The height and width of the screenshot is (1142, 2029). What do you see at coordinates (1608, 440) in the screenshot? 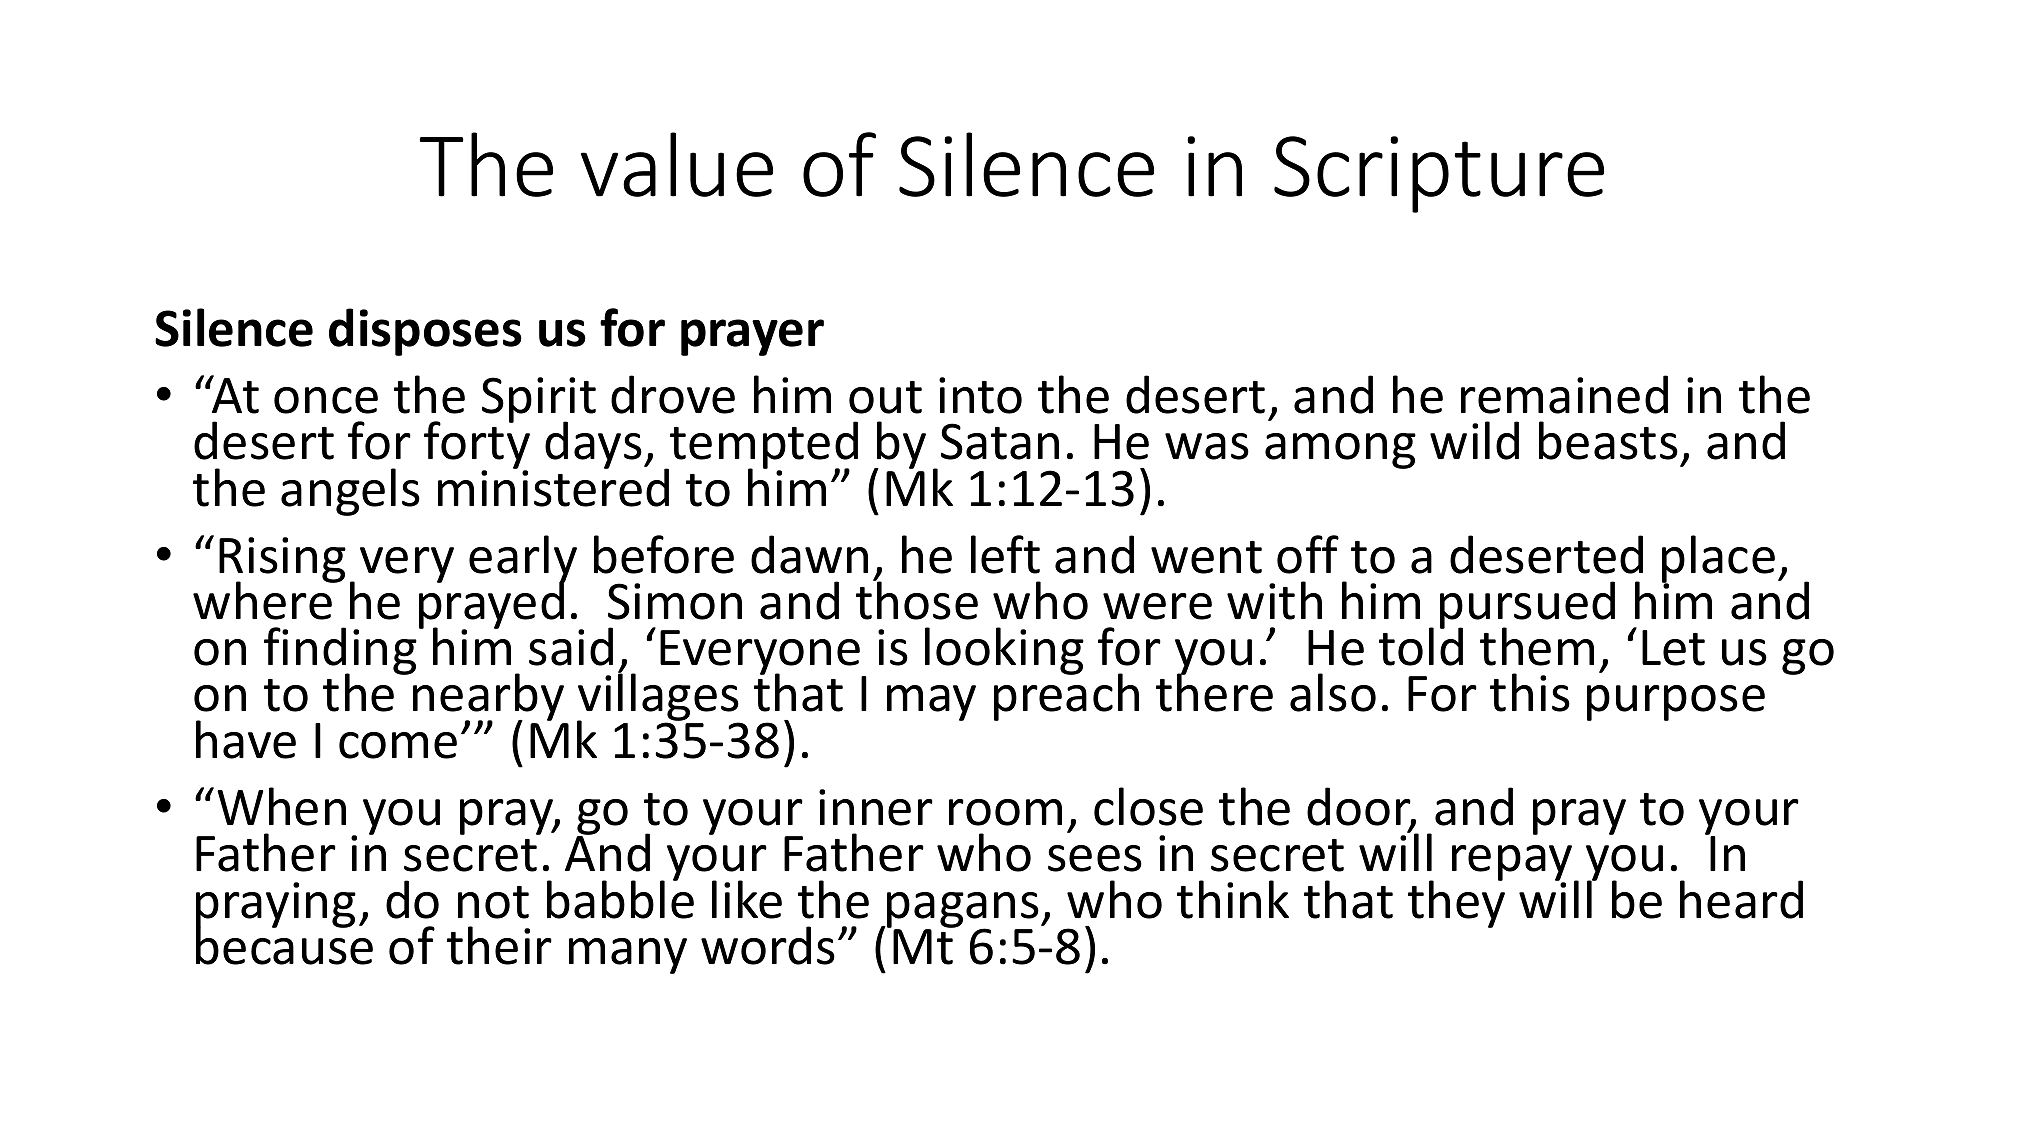
I see `beasts` at bounding box center [1608, 440].
